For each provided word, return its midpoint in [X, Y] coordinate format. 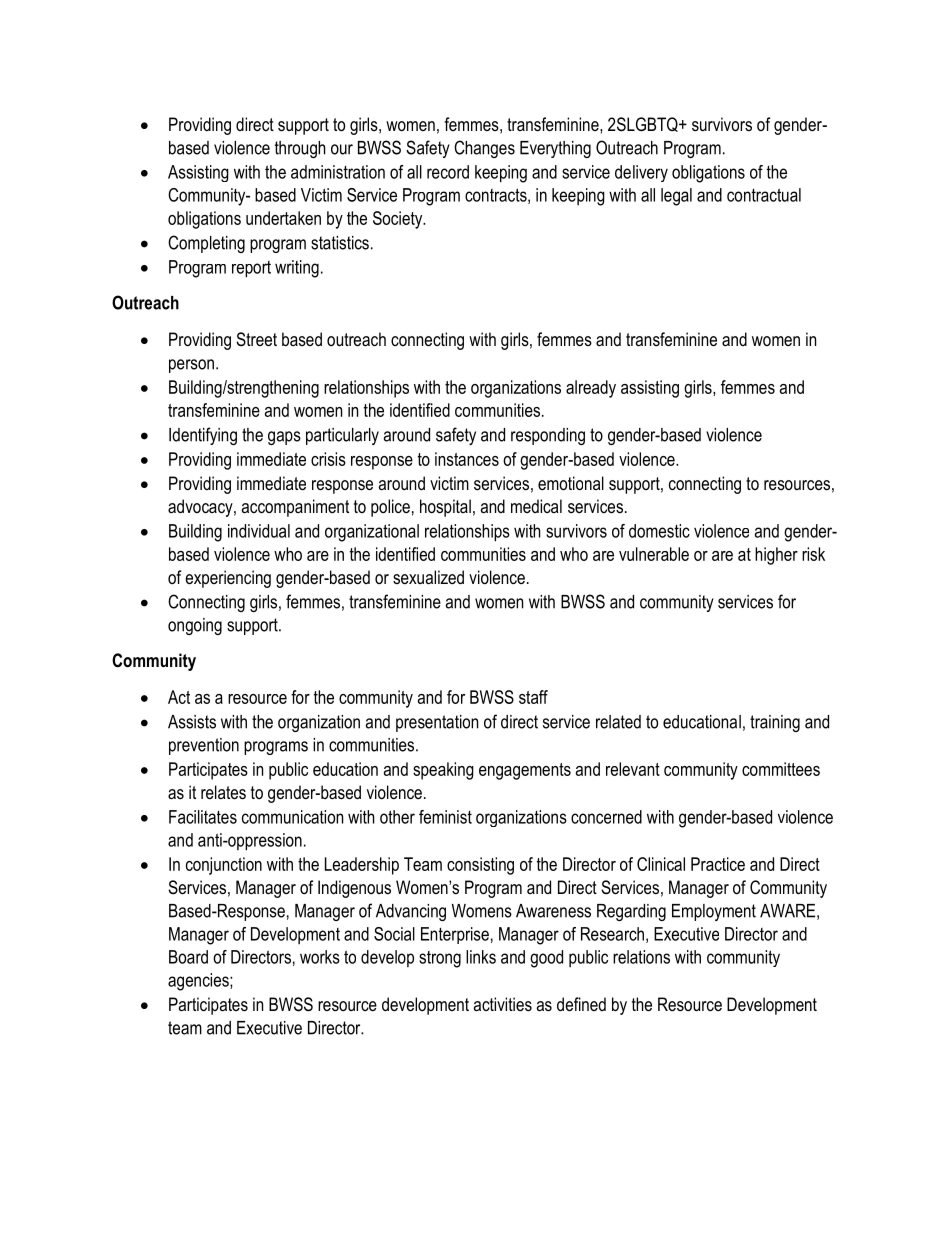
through [300, 149]
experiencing [228, 579]
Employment [714, 912]
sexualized [428, 577]
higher [776, 556]
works [320, 957]
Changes [484, 149]
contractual [764, 195]
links [481, 957]
